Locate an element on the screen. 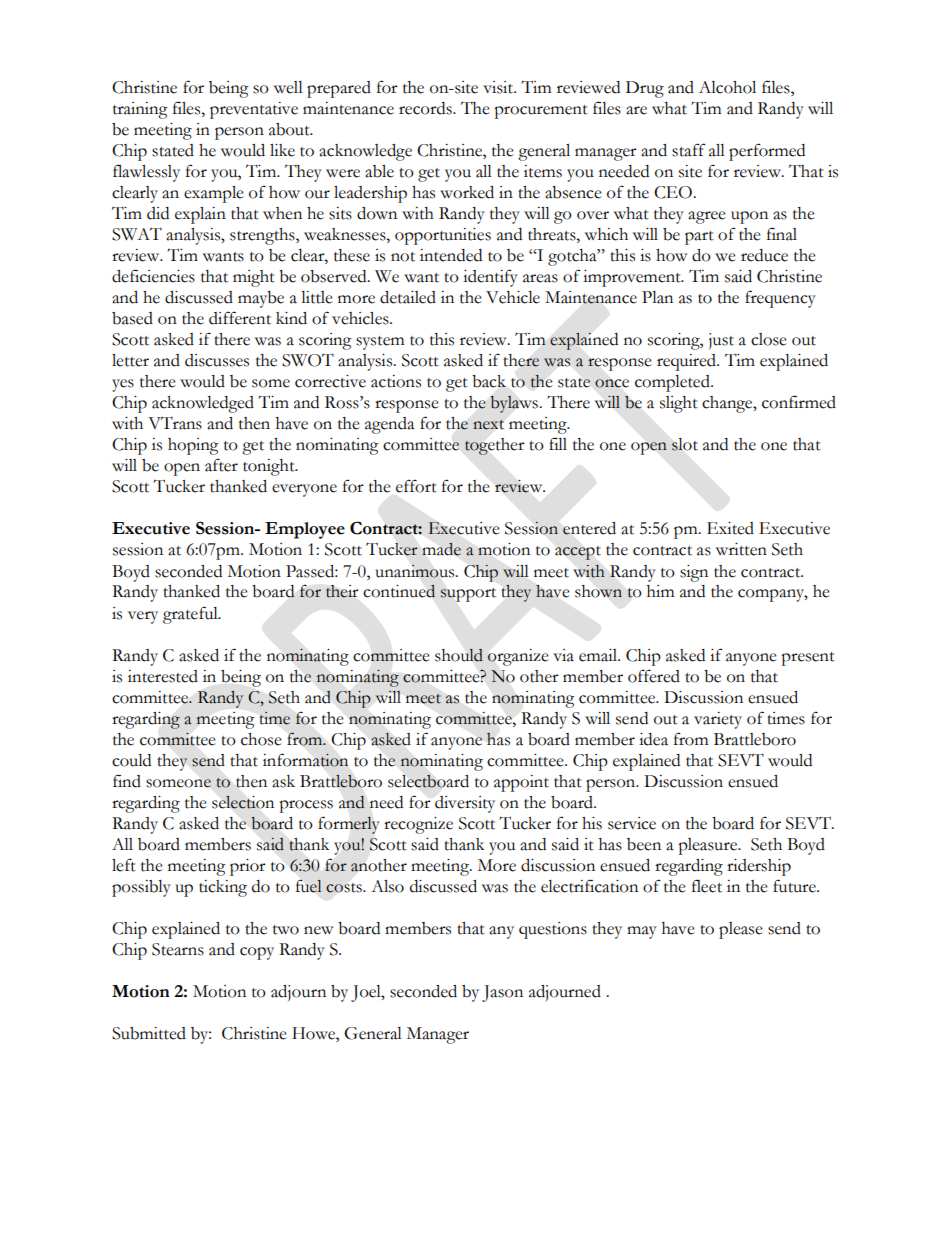 The width and height of the screenshot is (952, 1233). should is located at coordinates (459, 655).
